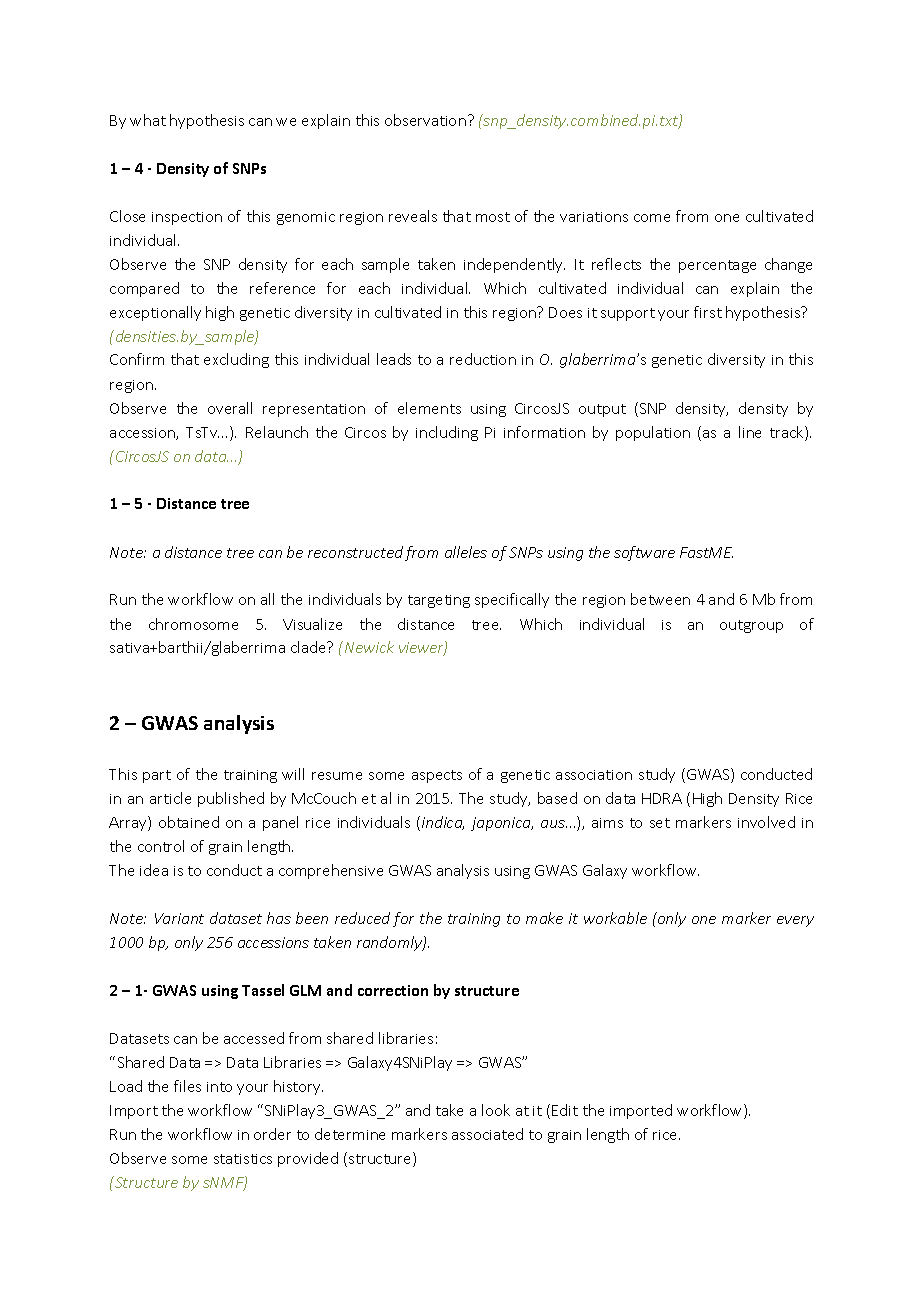 Image resolution: width=924 pixels, height=1308 pixels. Describe the element at coordinates (565, 1110) in the screenshot. I see `Edit` at that location.
